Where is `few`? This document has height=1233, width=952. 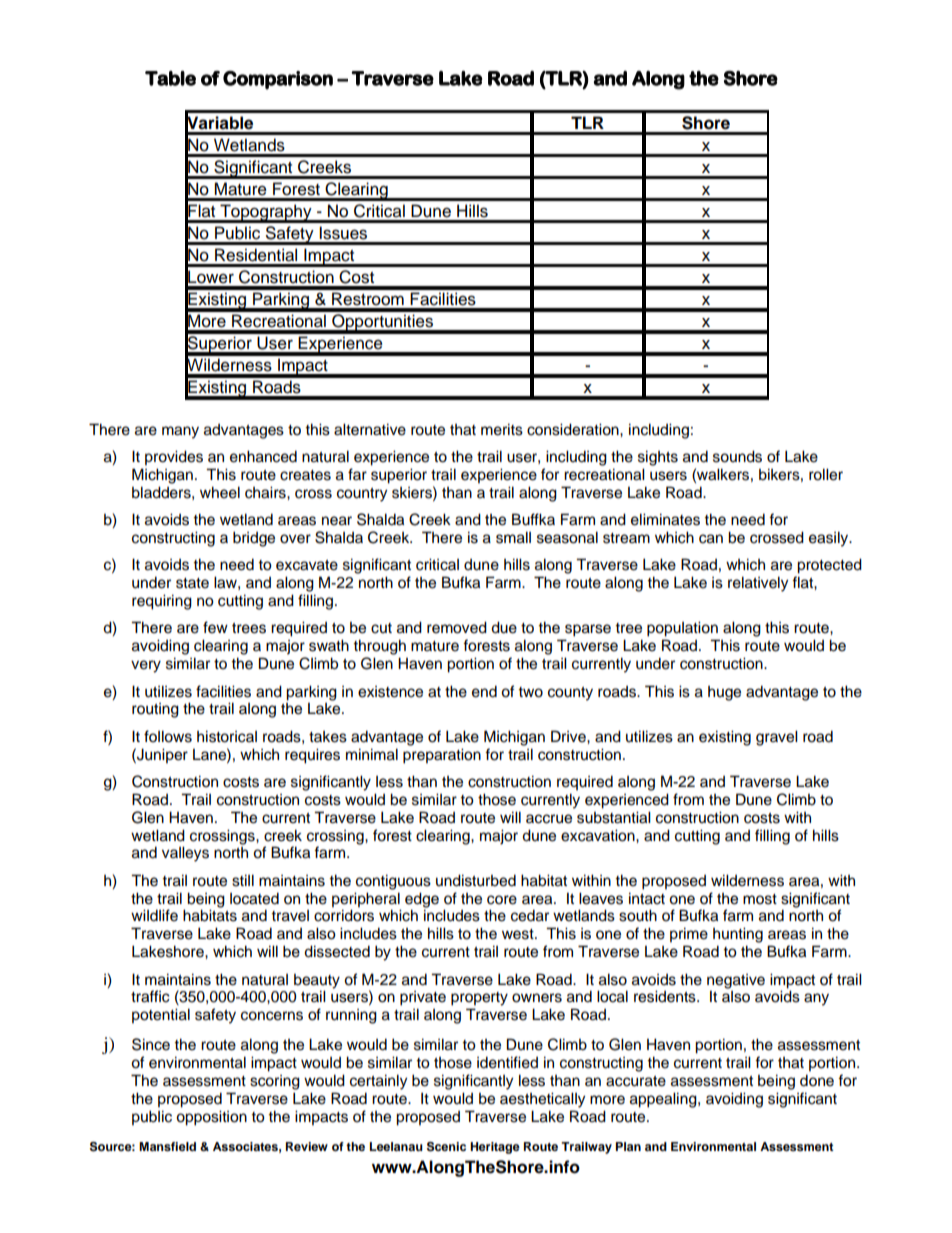 few is located at coordinates (215, 627).
